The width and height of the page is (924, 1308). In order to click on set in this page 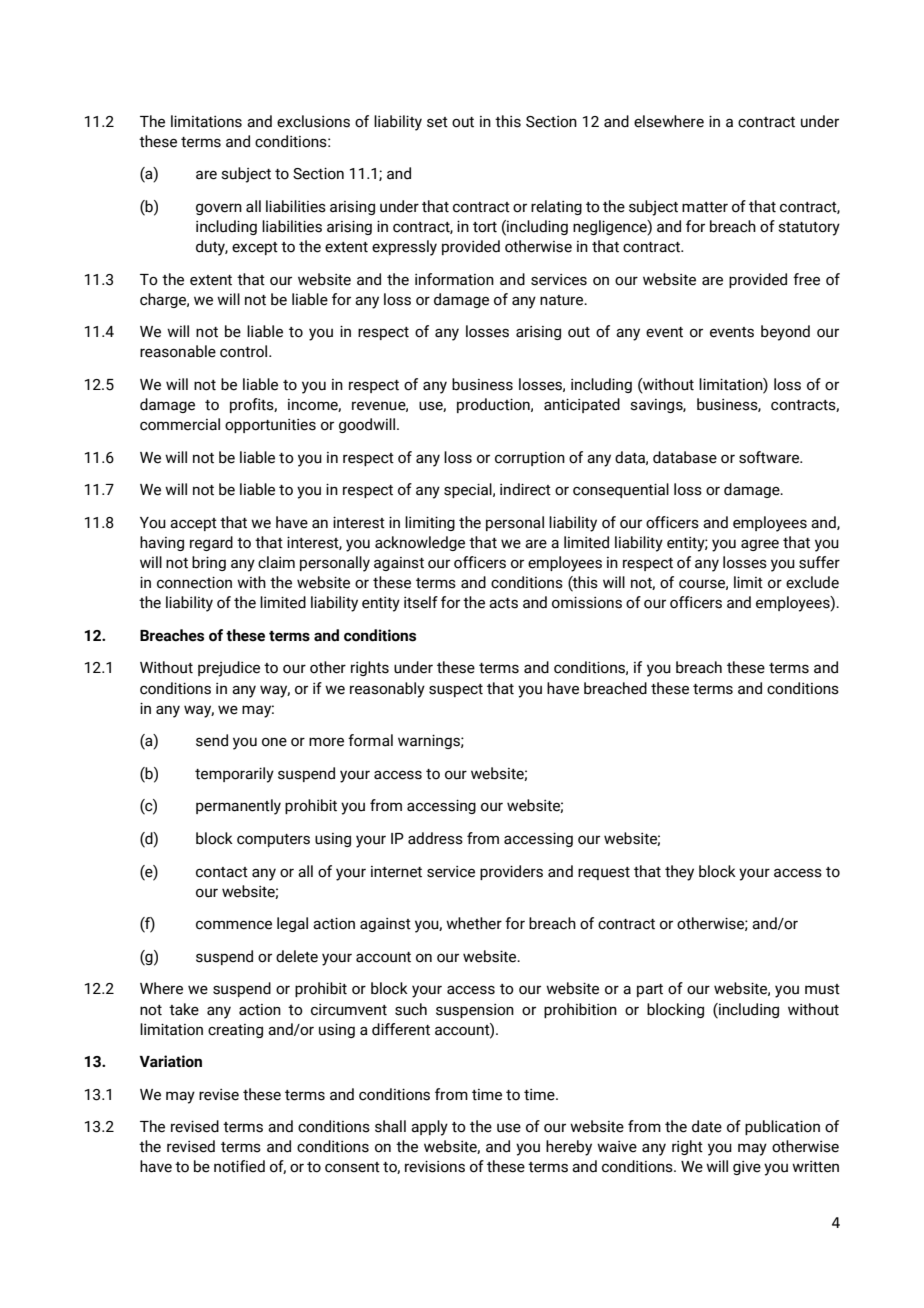, I will do `click(437, 122)`.
